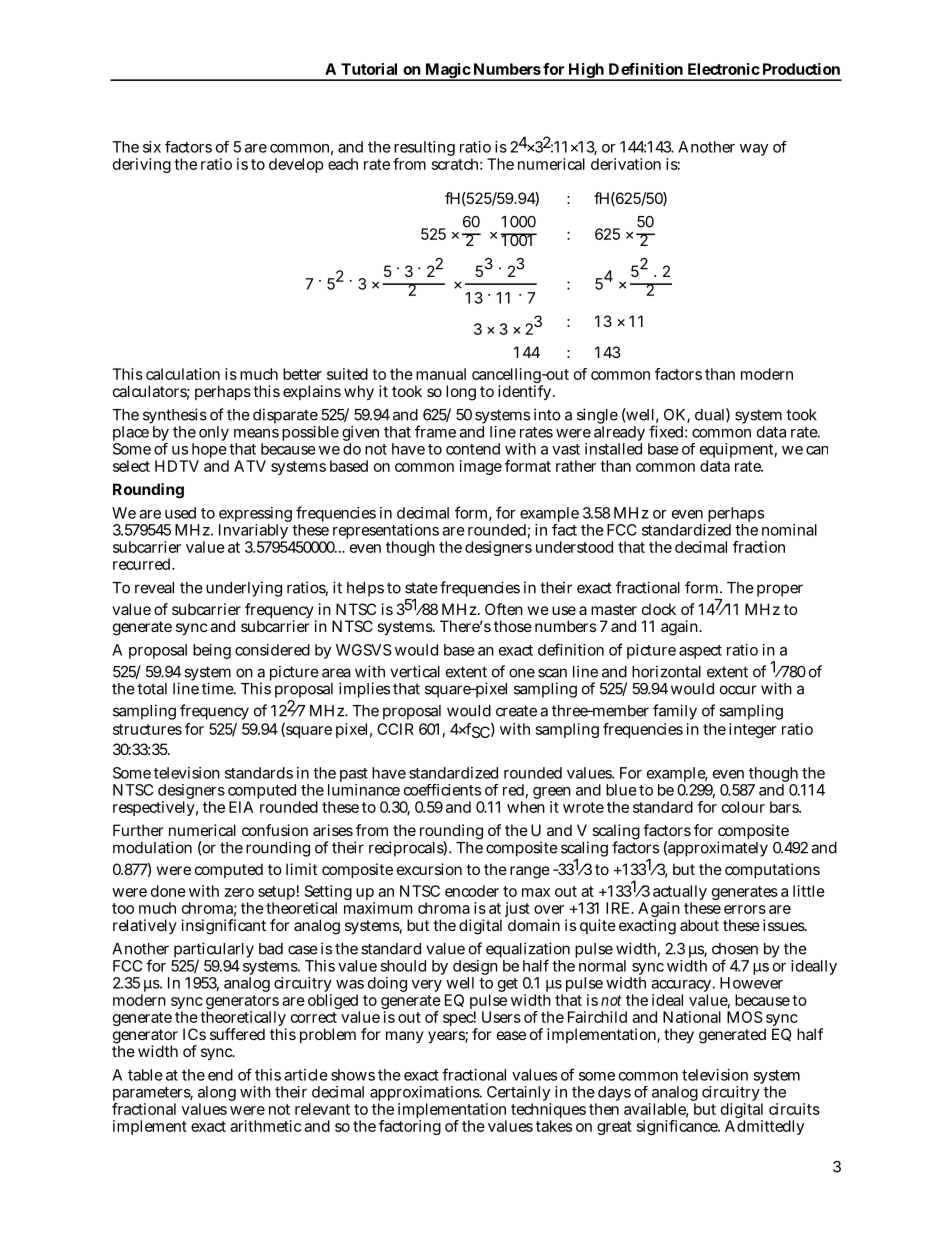  What do you see at coordinates (426, 1095) in the image?
I see `approximations` at bounding box center [426, 1095].
